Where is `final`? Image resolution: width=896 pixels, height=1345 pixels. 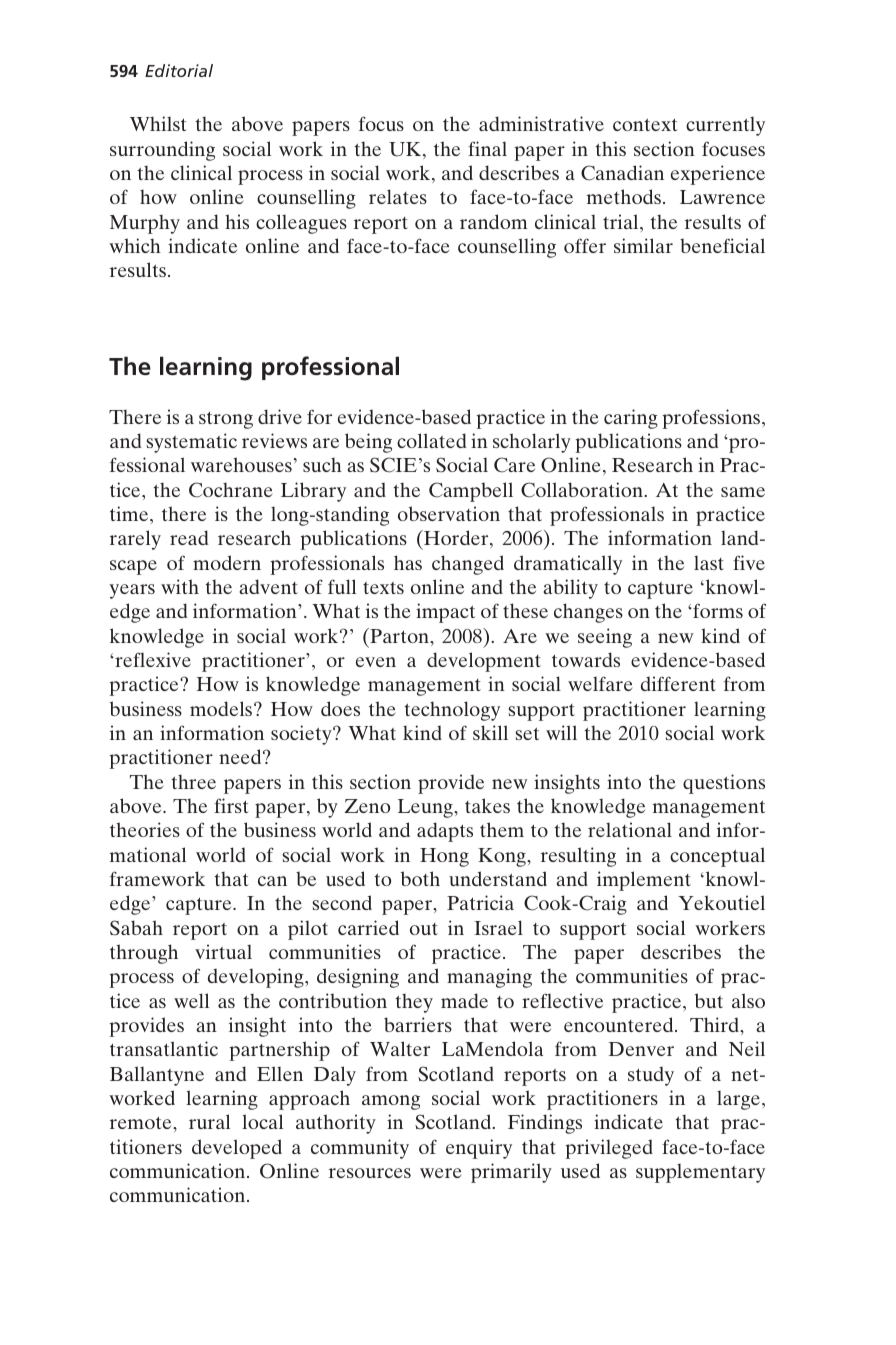 final is located at coordinates (487, 148).
